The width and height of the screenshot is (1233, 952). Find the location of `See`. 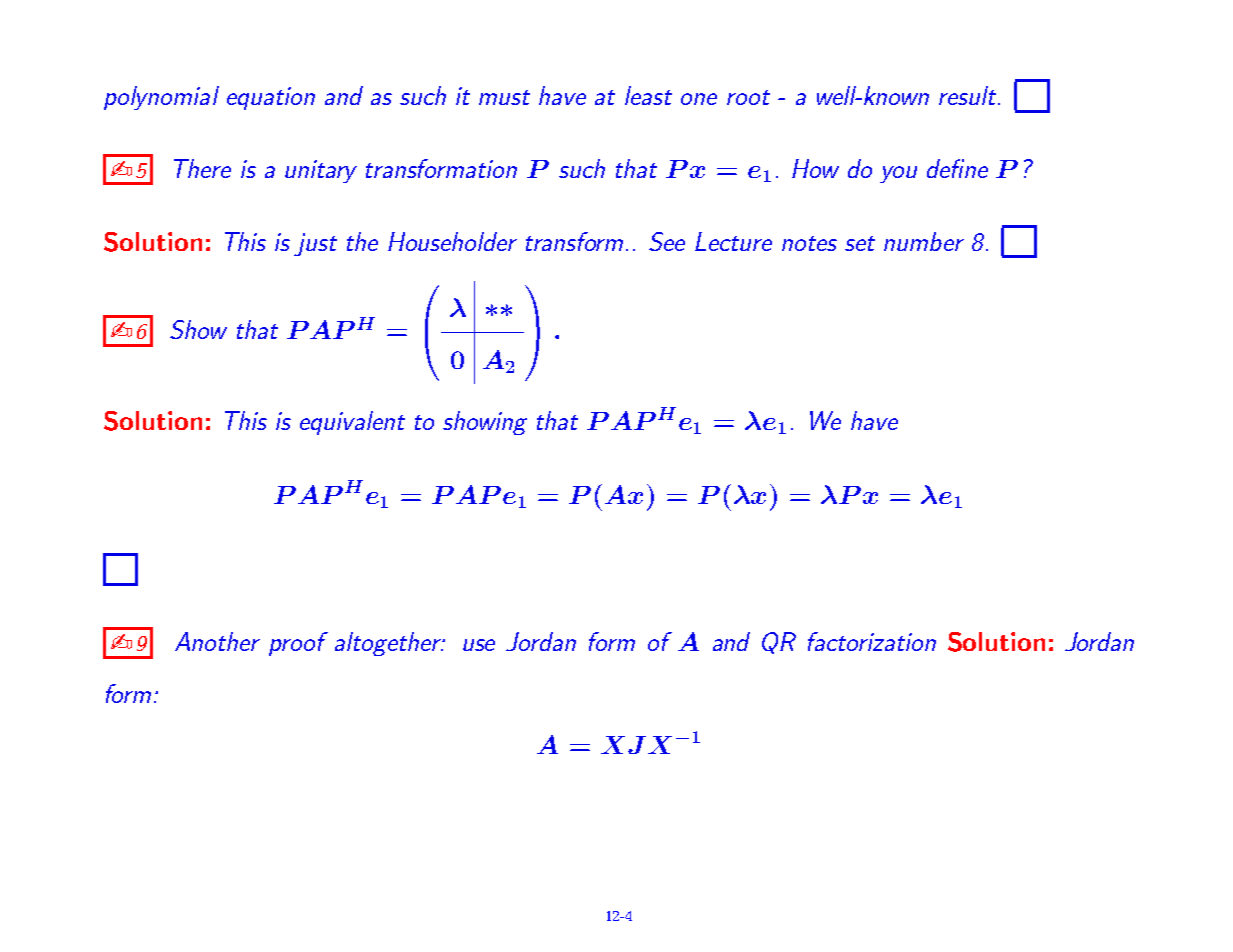

See is located at coordinates (667, 241).
